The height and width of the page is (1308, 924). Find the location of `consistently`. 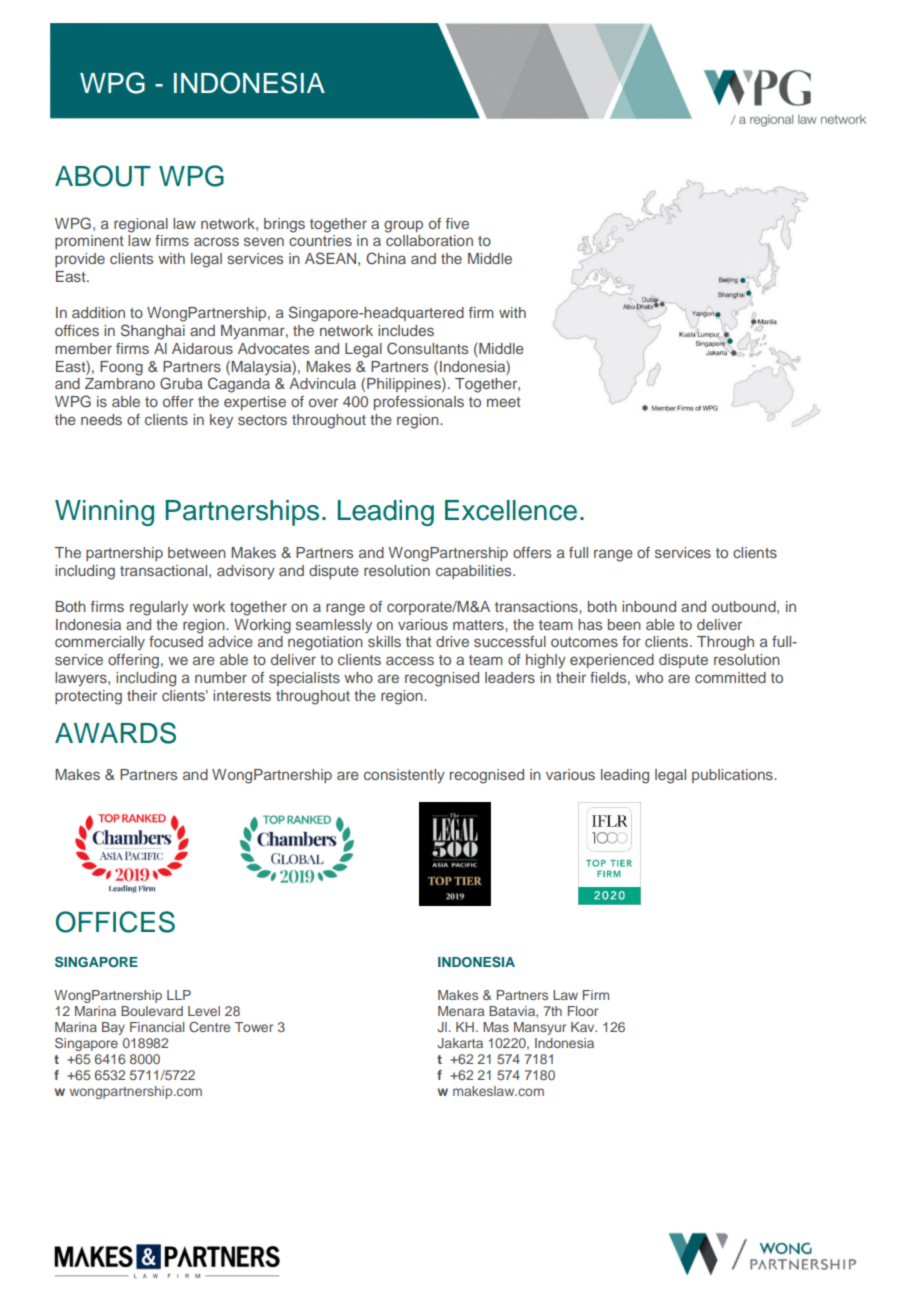

consistently is located at coordinates (404, 776).
